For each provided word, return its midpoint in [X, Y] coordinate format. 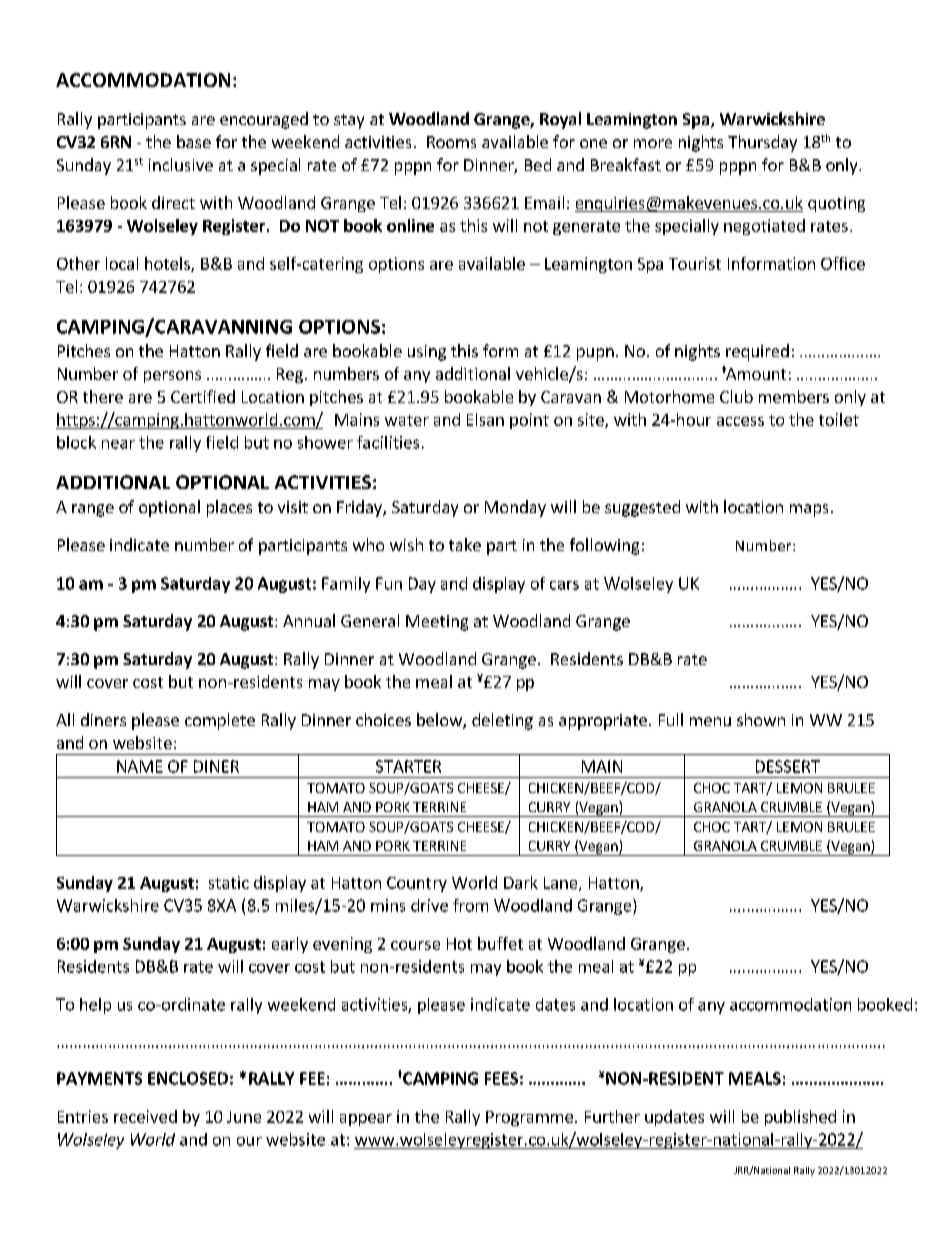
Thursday [762, 143]
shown [761, 719]
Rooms [451, 142]
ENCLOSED [188, 1078]
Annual [309, 620]
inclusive [181, 164]
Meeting [437, 623]
